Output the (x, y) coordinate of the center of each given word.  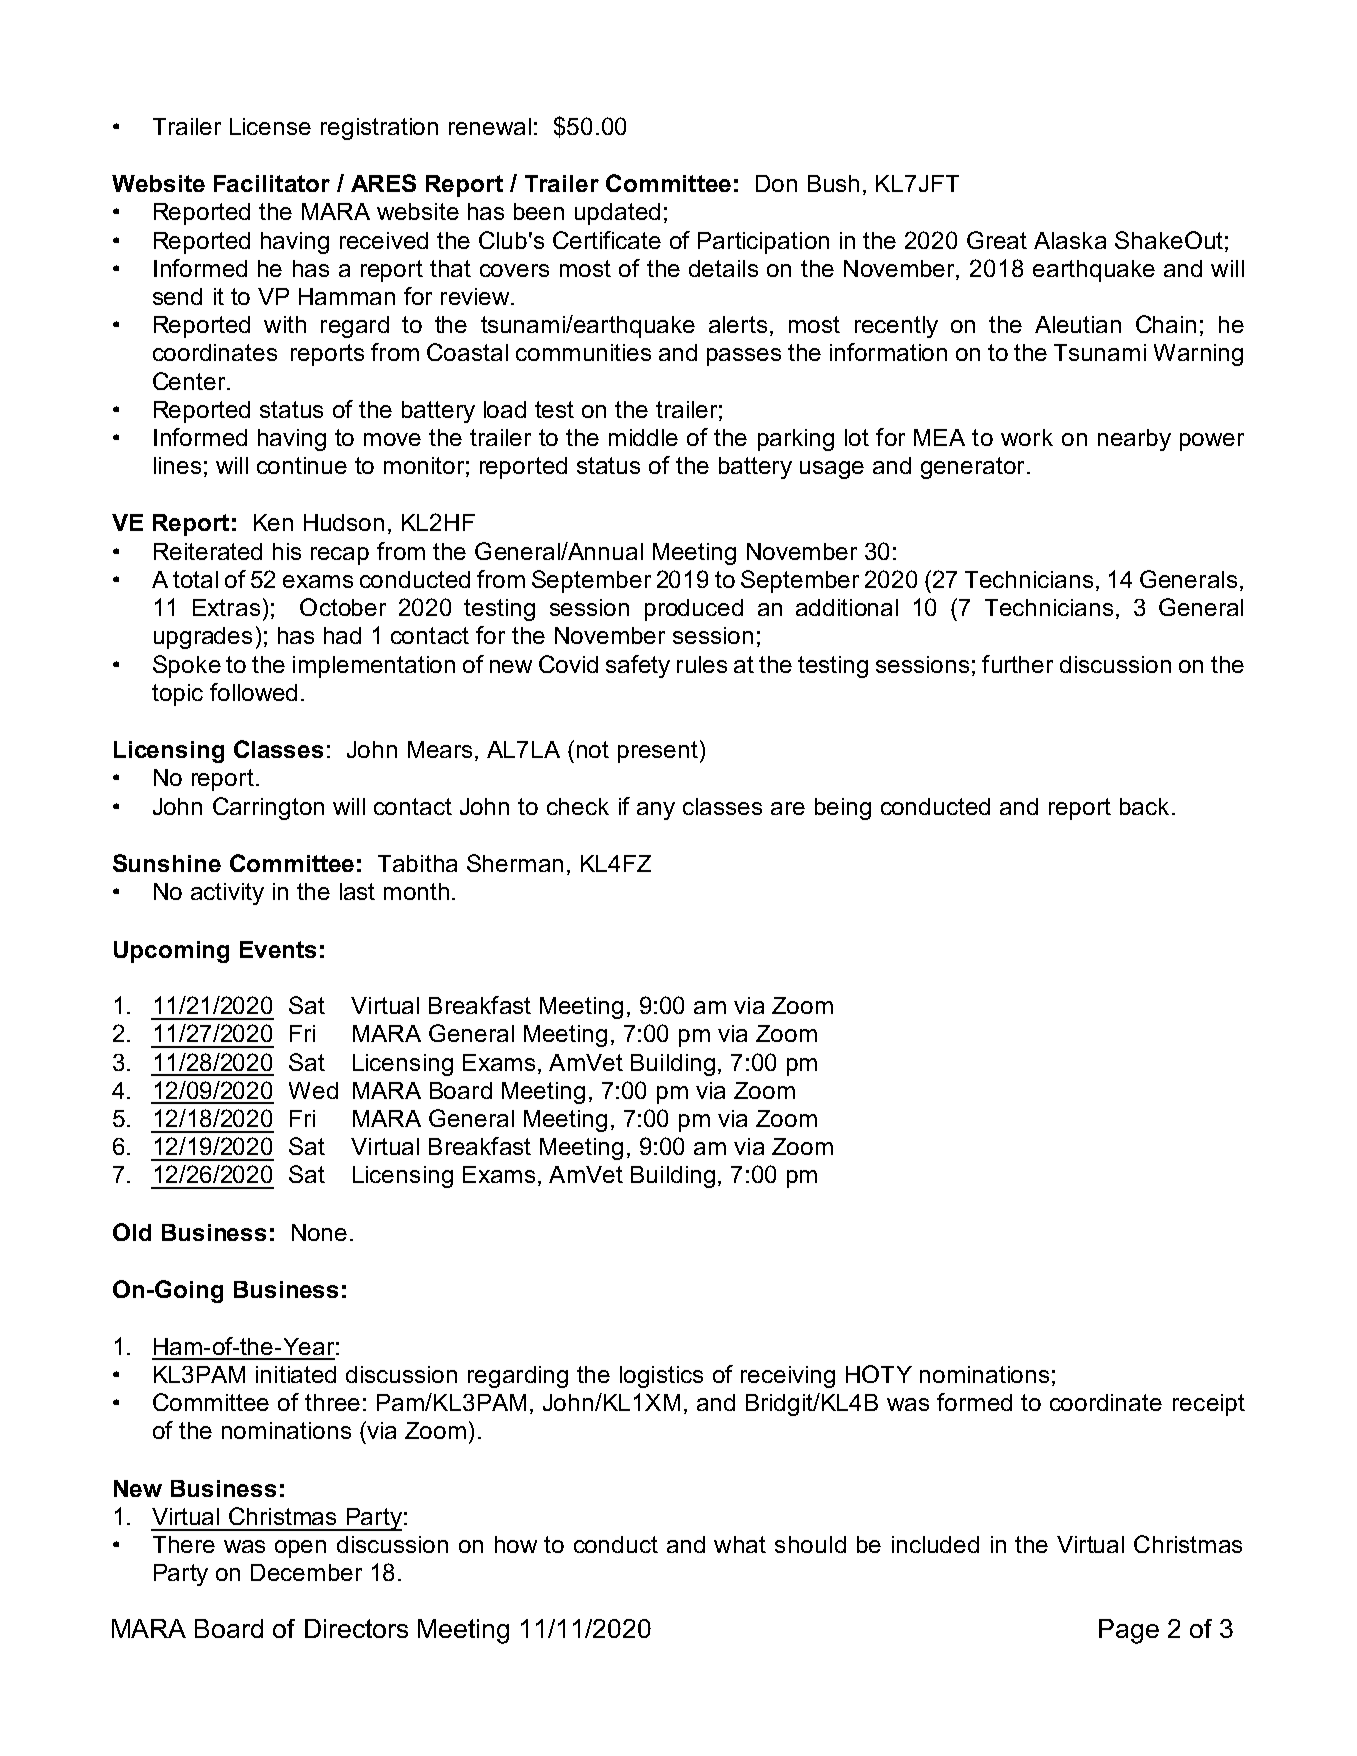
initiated (296, 1374)
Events (278, 949)
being (843, 809)
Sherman (515, 863)
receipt (1209, 1405)
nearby (1134, 440)
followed (253, 692)
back (1144, 806)
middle (643, 437)
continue (302, 465)
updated (617, 214)
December (306, 1572)
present (658, 752)
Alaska (1070, 240)
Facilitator (272, 183)
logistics (661, 1377)
